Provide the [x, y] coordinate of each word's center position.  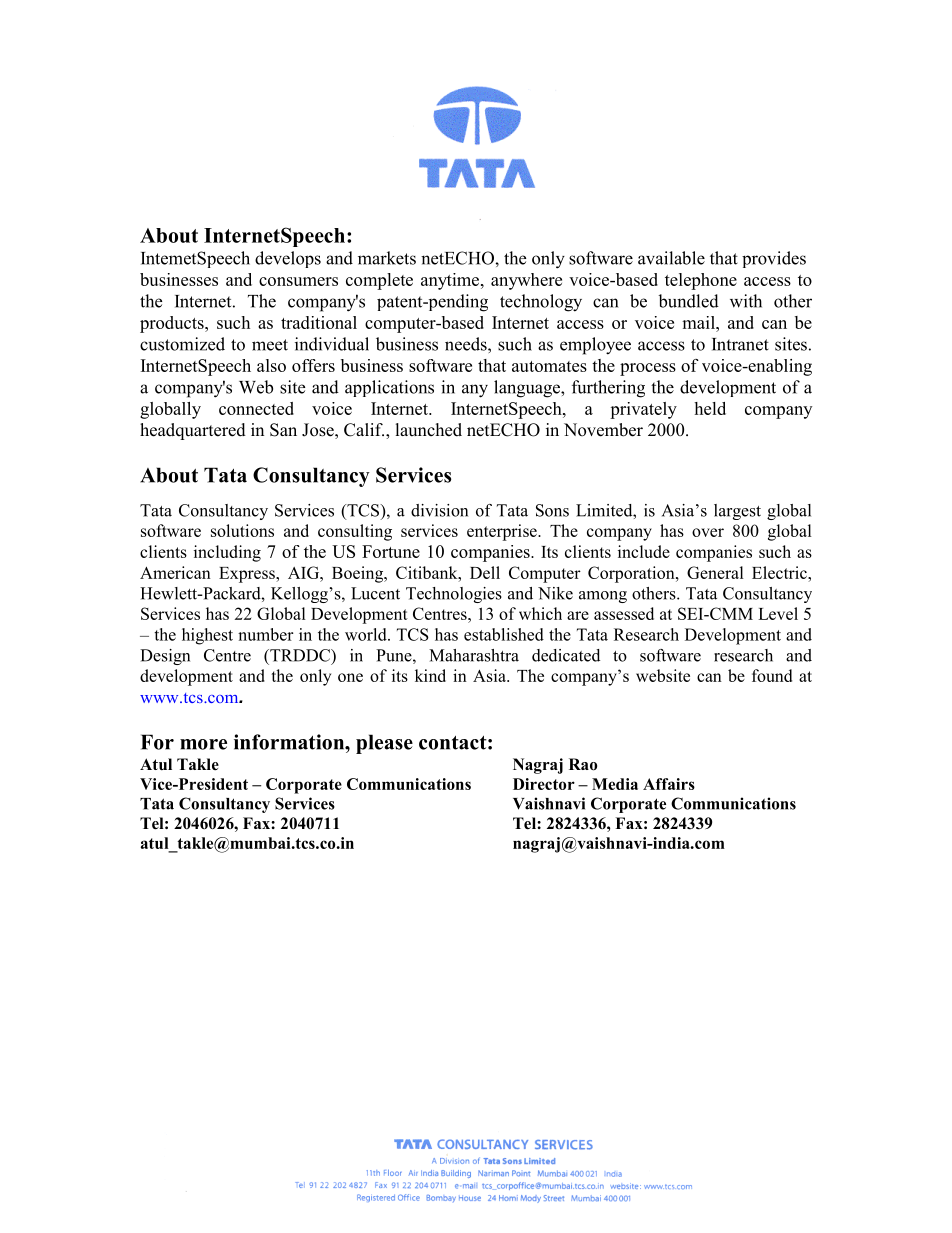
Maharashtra [474, 655]
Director [544, 784]
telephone [701, 281]
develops [288, 259]
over [708, 532]
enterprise [503, 532]
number [265, 634]
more [203, 744]
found [772, 675]
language [528, 389]
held [710, 408]
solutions [242, 530]
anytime [451, 281]
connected [256, 408]
